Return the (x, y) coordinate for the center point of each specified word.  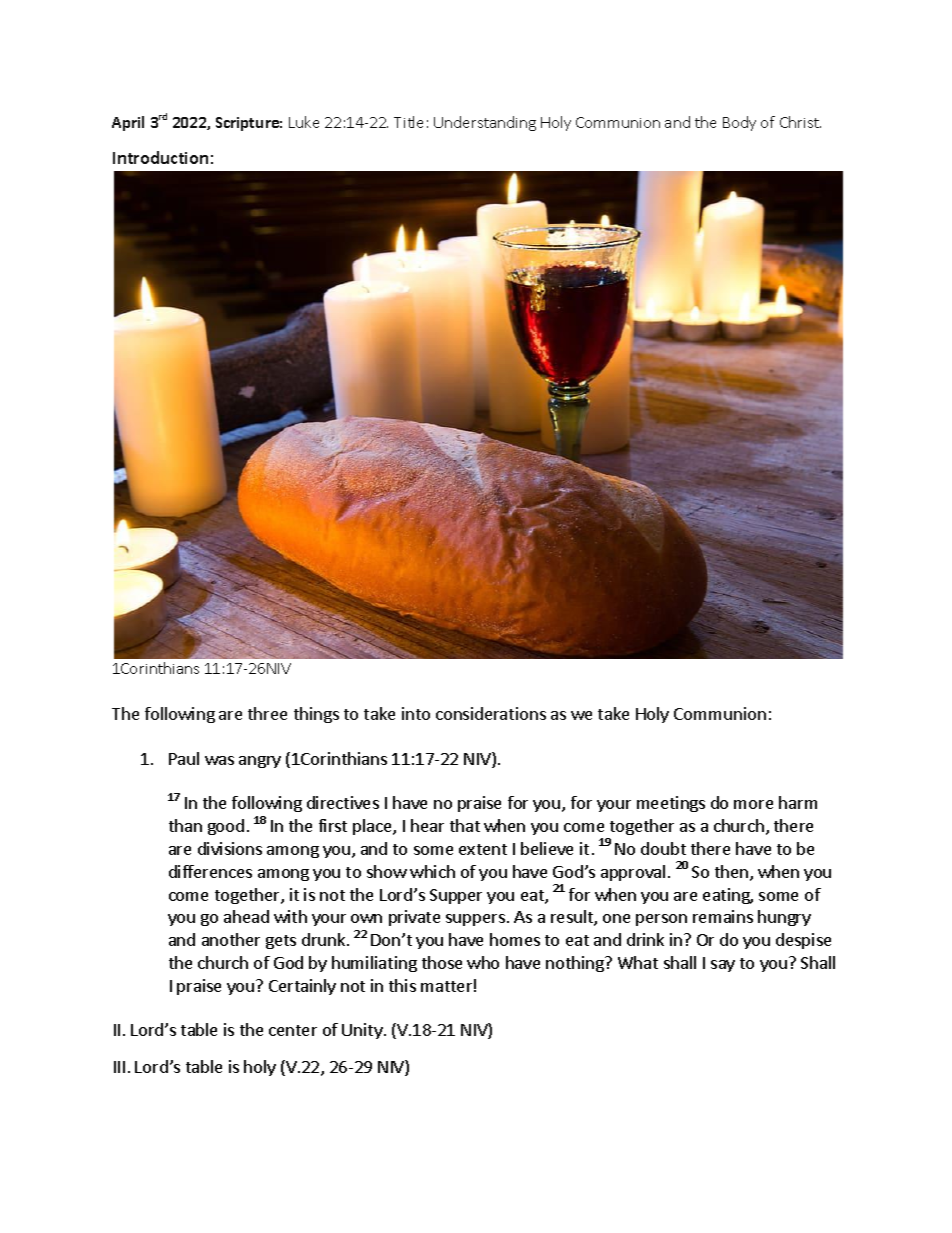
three (267, 713)
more (753, 804)
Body (739, 123)
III (119, 1067)
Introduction (160, 157)
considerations (491, 713)
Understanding (485, 123)
